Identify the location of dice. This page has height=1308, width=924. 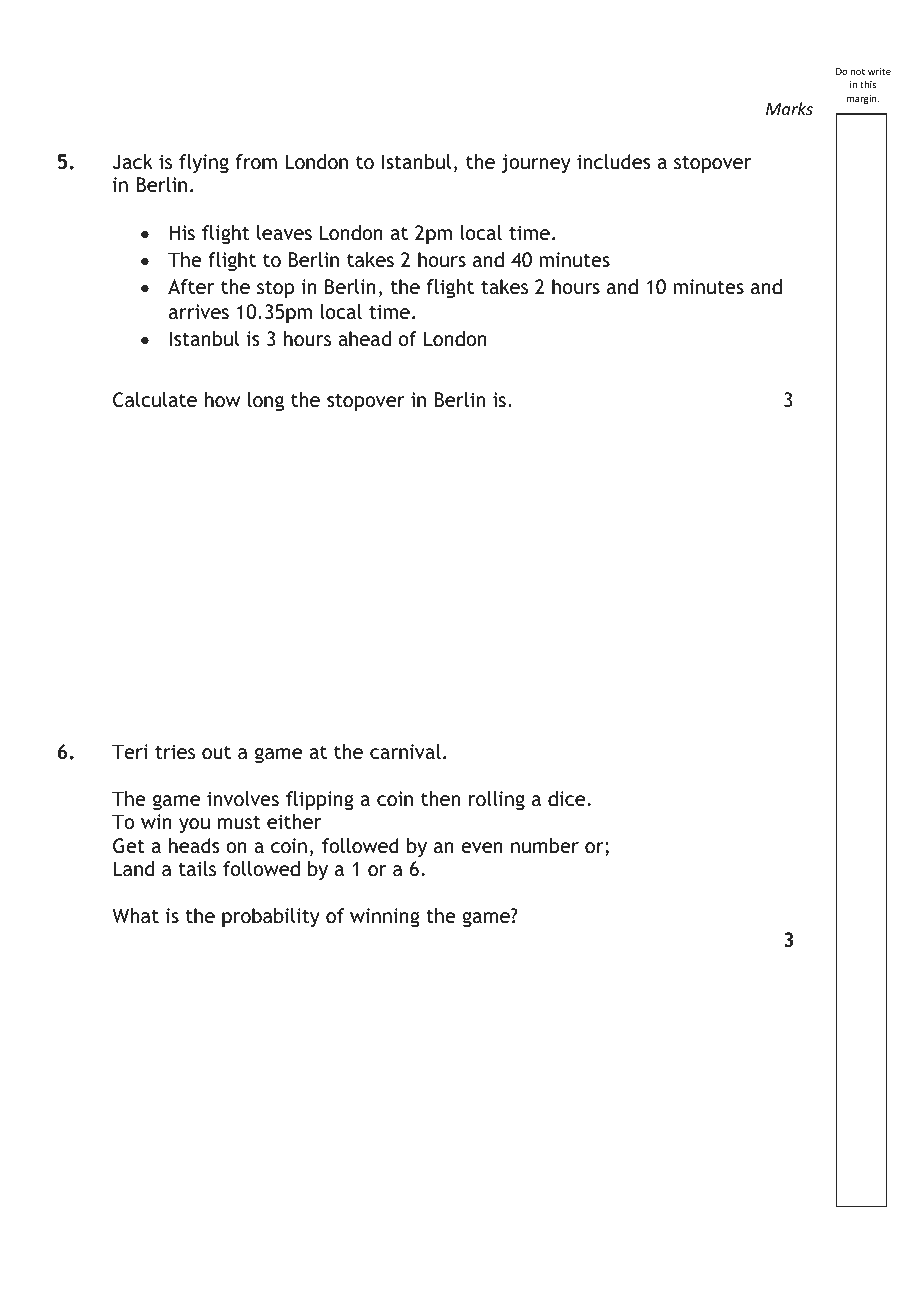
(566, 798).
